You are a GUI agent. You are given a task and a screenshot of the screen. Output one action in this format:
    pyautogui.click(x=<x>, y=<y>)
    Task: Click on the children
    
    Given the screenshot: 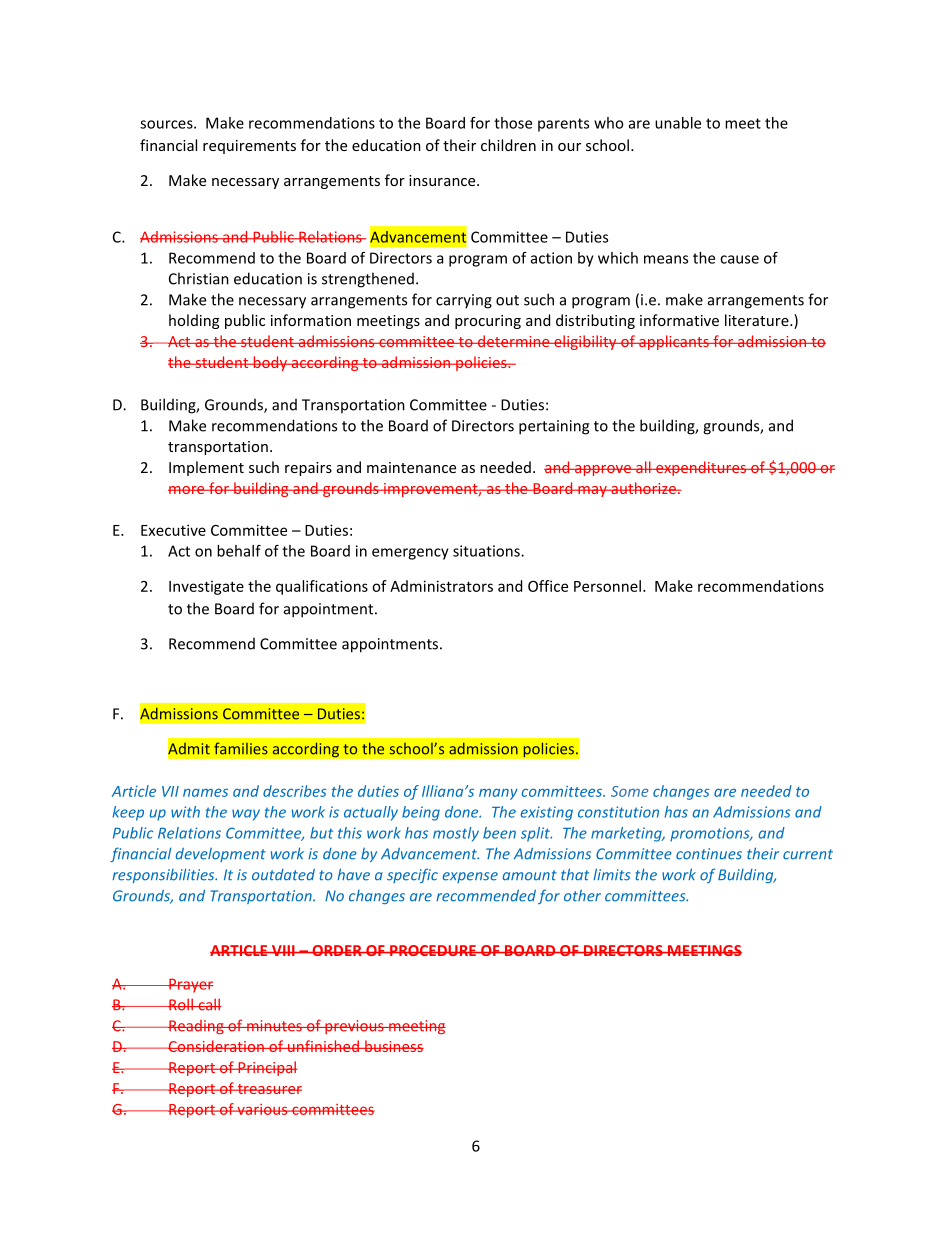 What is the action you would take?
    pyautogui.click(x=508, y=145)
